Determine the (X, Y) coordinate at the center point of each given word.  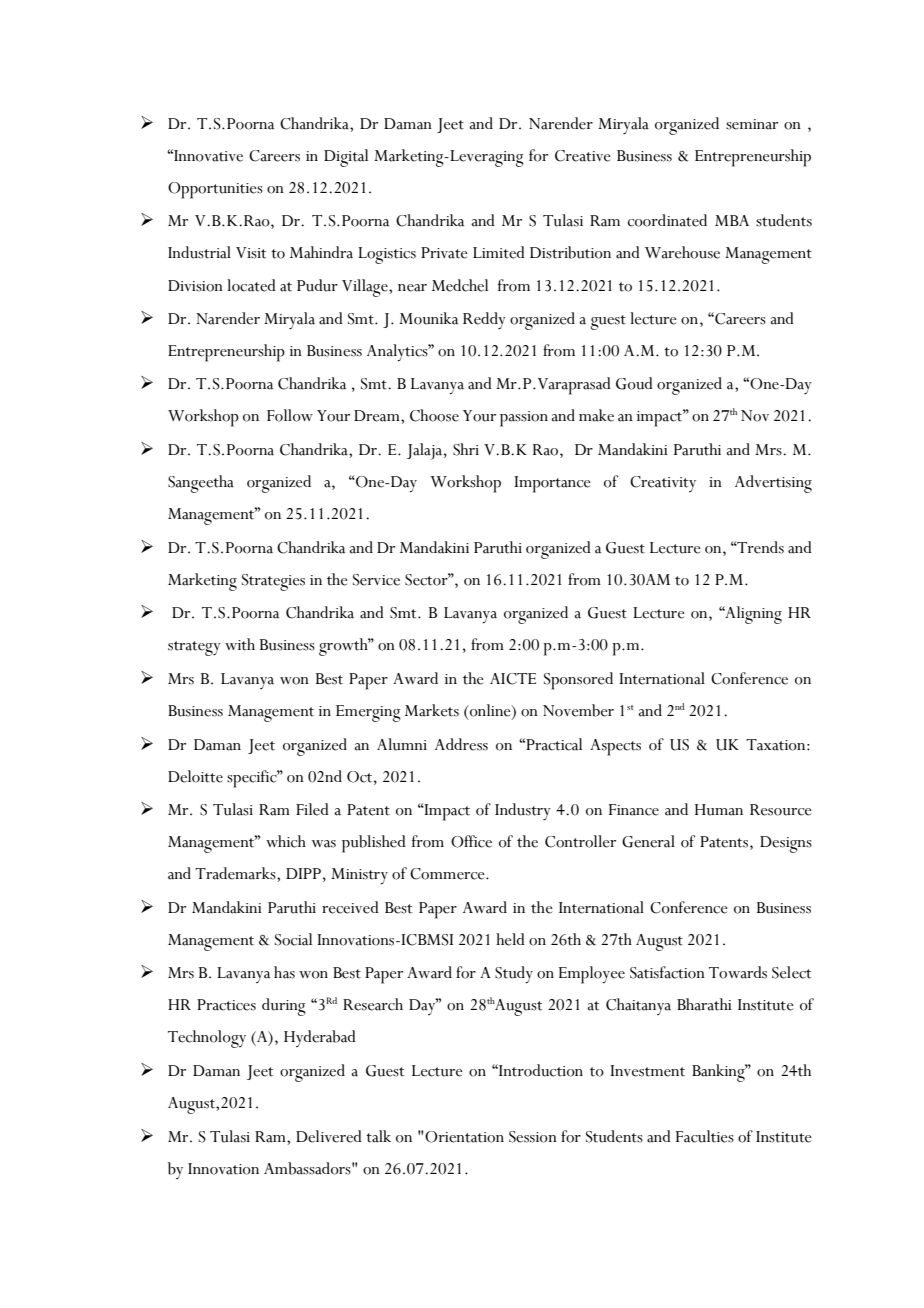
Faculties (705, 1136)
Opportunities (215, 190)
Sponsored (578, 681)
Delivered (329, 1136)
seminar (752, 124)
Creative (583, 156)
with (240, 644)
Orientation (464, 1137)
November (578, 710)
